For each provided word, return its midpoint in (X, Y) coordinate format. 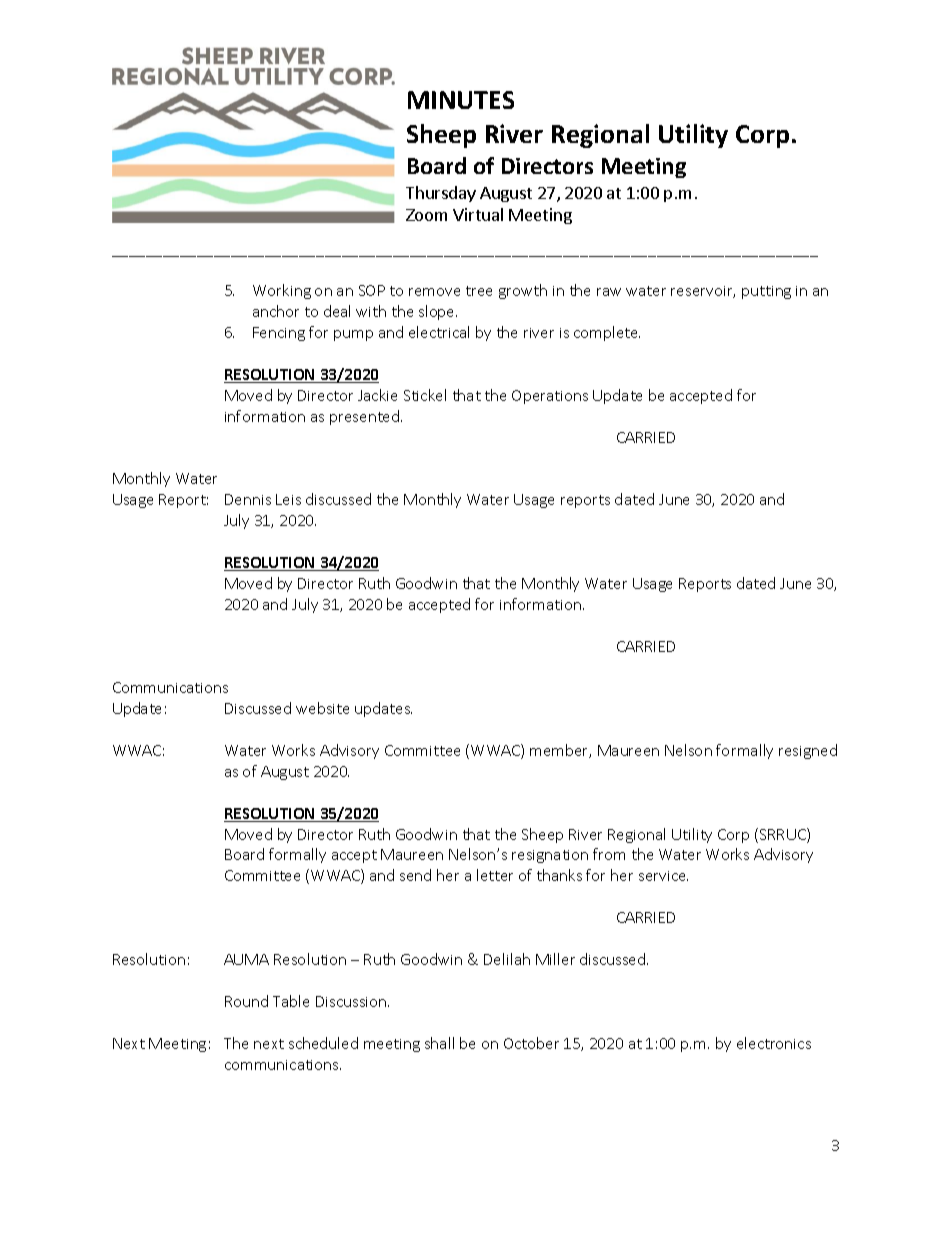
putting (766, 292)
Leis (288, 499)
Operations (550, 397)
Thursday (441, 194)
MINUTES (461, 100)
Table (291, 1001)
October (531, 1043)
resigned (808, 751)
